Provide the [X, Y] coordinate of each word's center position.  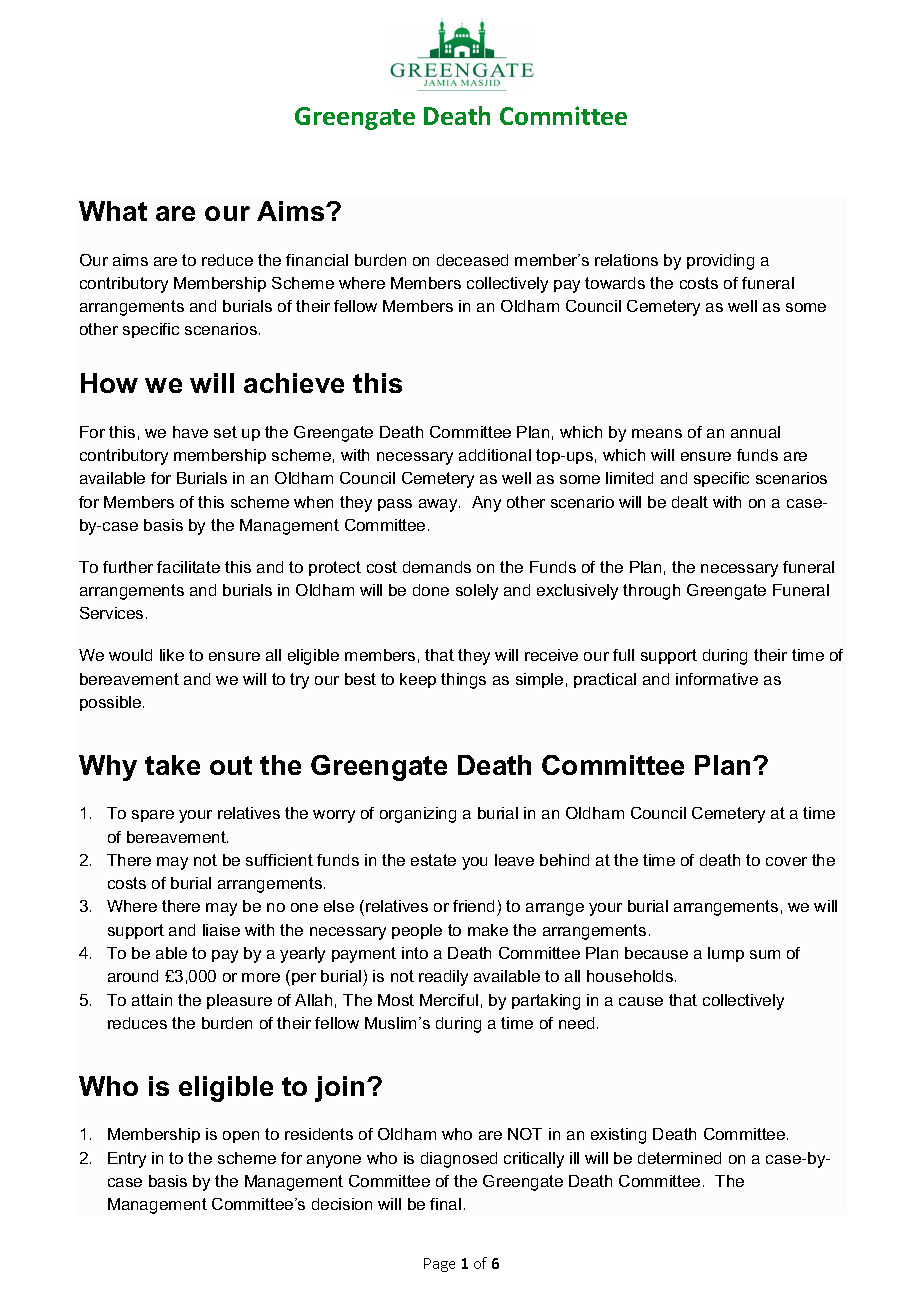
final [445, 1204]
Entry [127, 1160]
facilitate [188, 567]
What [113, 211]
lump [726, 954]
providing [720, 262]
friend [473, 906]
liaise [221, 930]
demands [437, 567]
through [651, 592]
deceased [472, 260]
